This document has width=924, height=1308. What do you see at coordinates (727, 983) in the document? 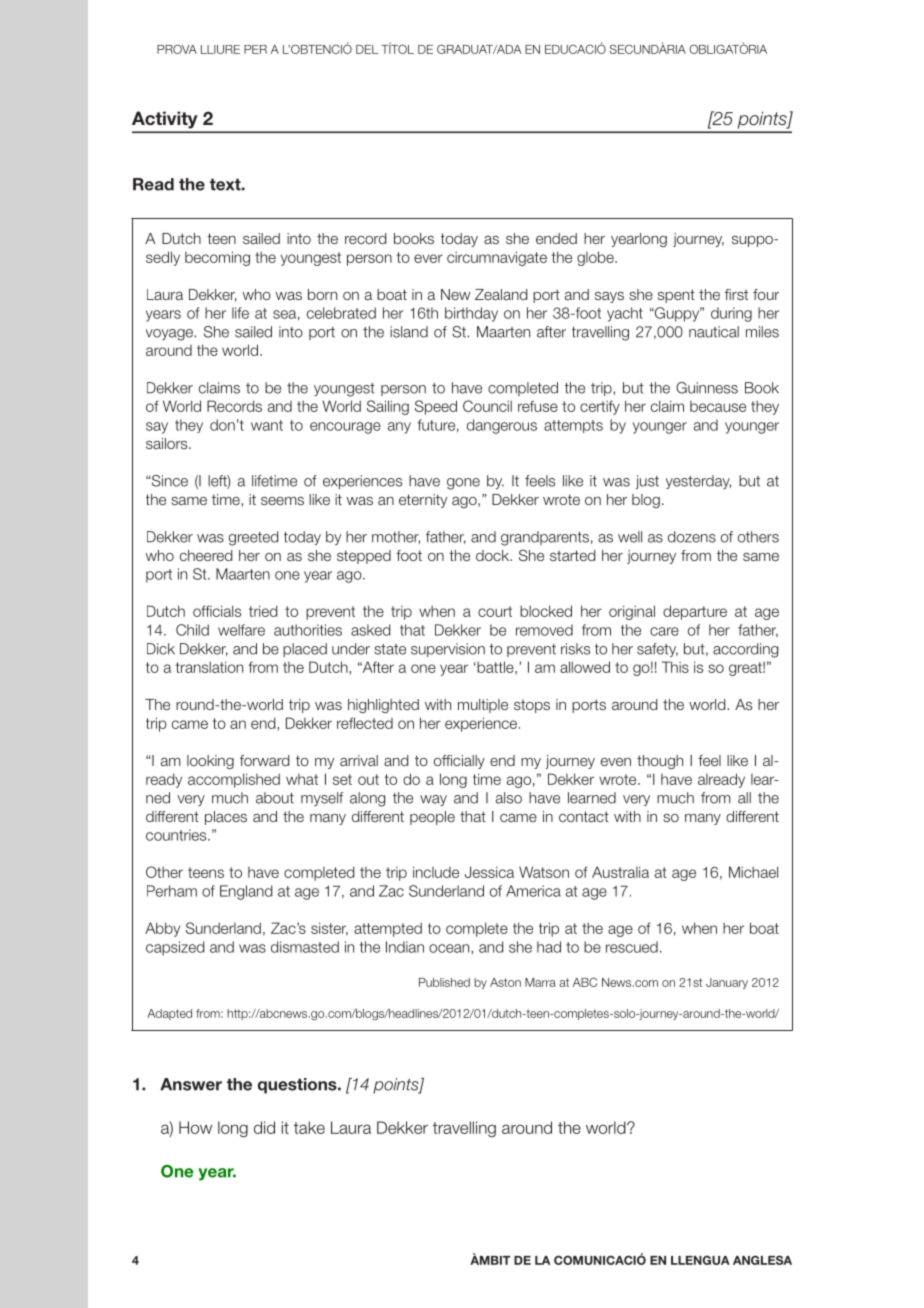
I see `January` at bounding box center [727, 983].
